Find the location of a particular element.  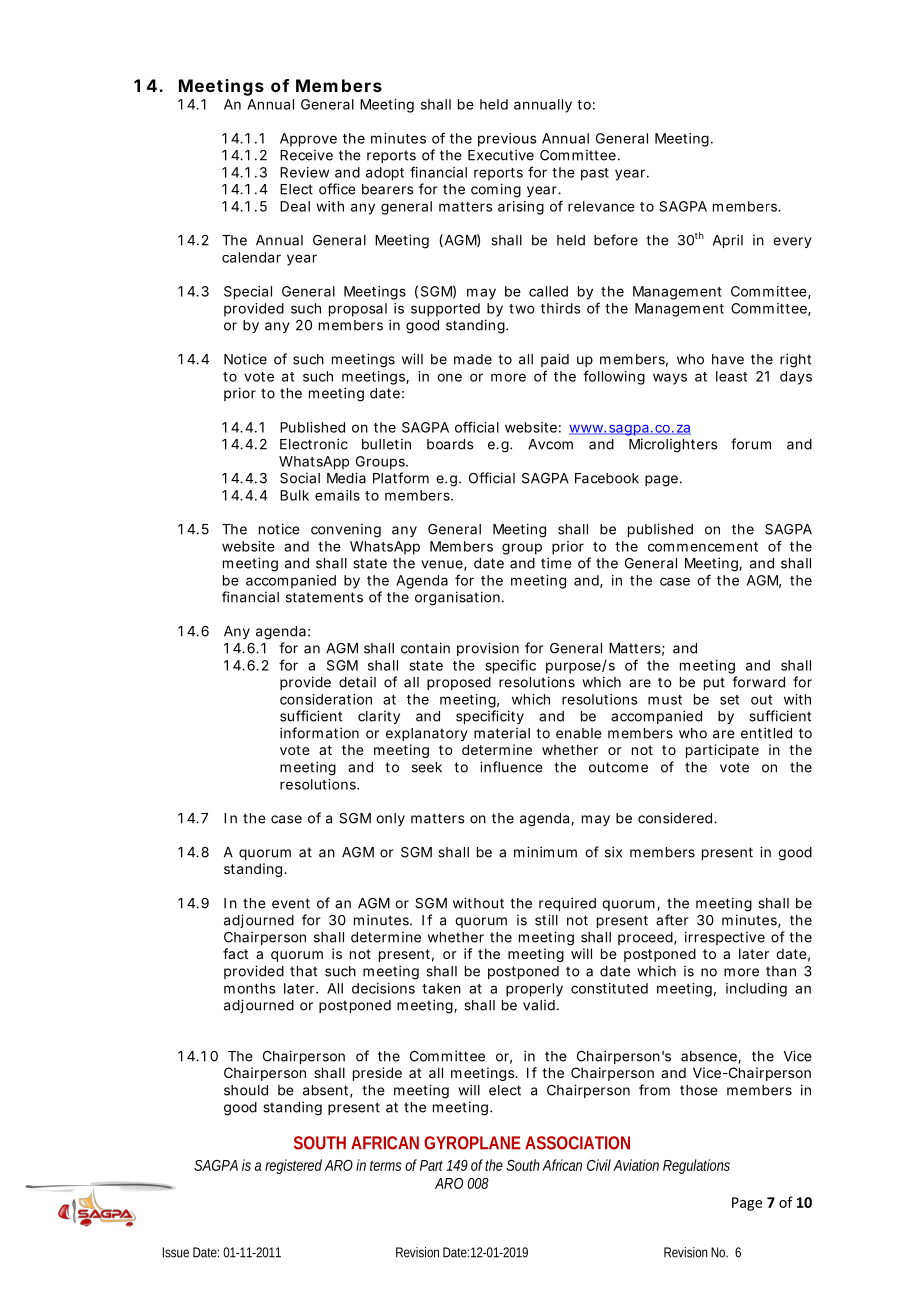

after is located at coordinates (672, 920).
